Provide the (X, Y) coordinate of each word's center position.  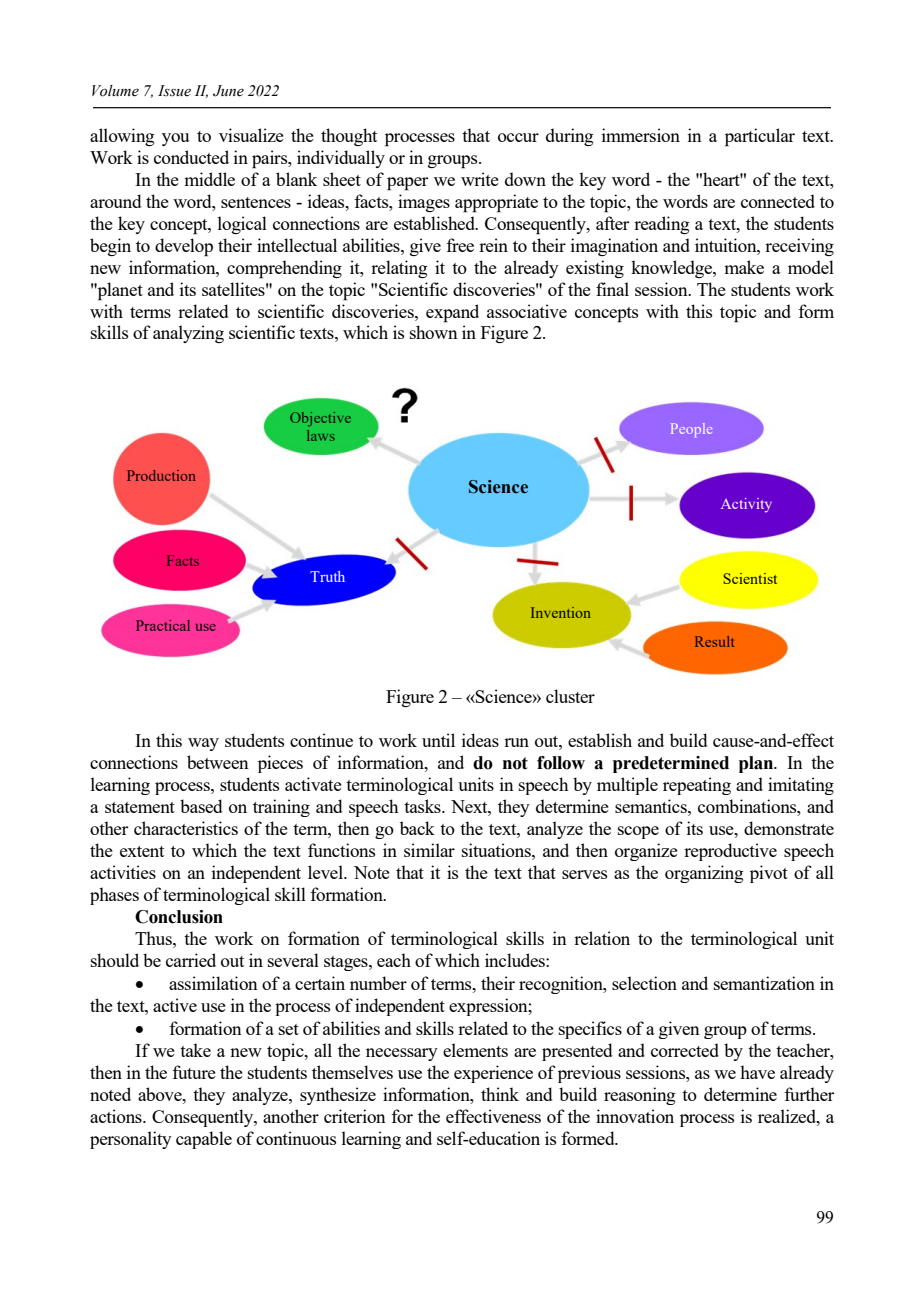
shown (434, 332)
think (500, 1094)
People (691, 430)
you (175, 139)
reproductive (730, 852)
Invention (561, 612)
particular (760, 137)
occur (518, 137)
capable (204, 1140)
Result (714, 641)
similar (429, 850)
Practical (163, 625)
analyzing (188, 334)
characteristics (186, 828)
